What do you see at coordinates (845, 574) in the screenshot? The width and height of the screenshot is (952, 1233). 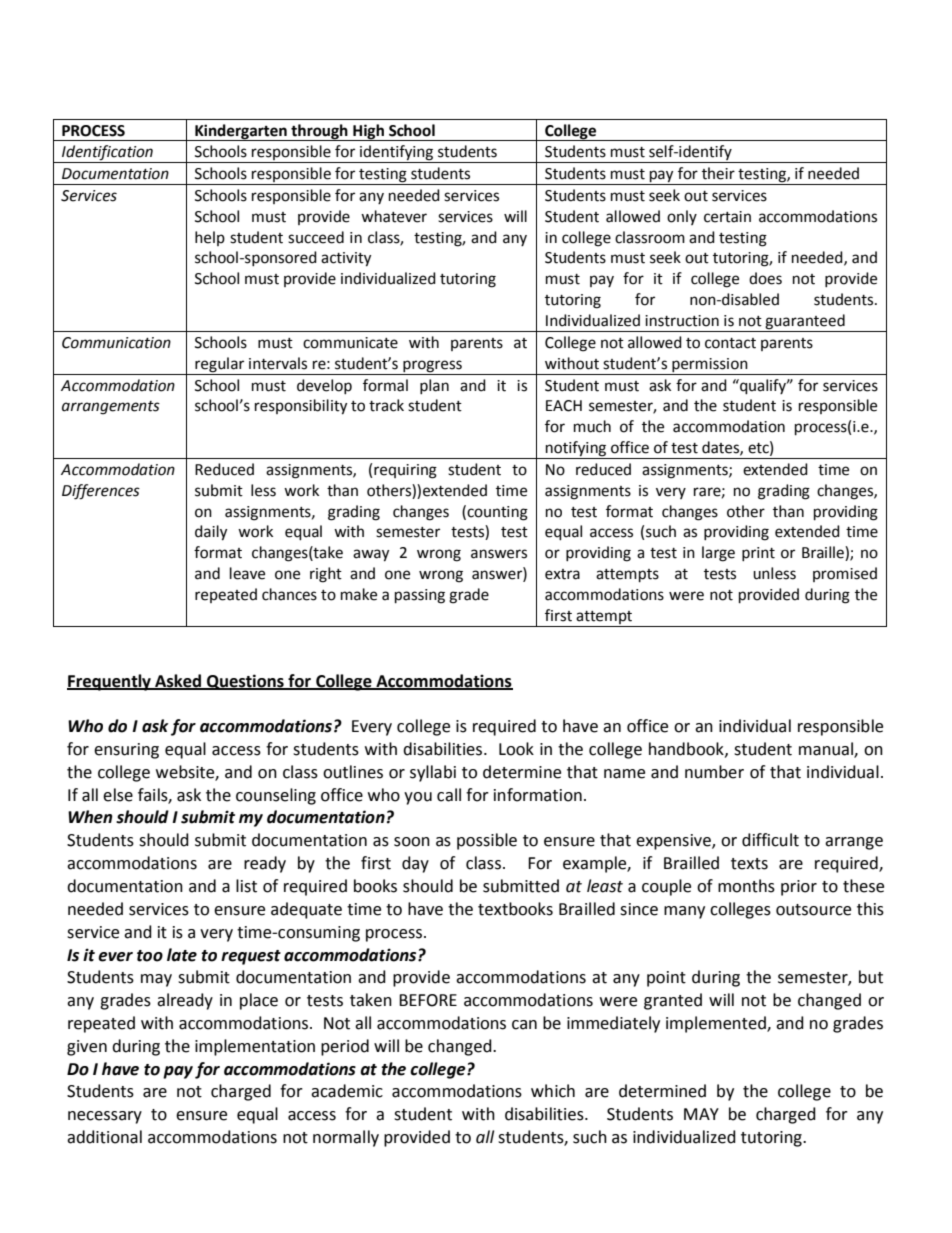 I see `promised` at bounding box center [845, 574].
